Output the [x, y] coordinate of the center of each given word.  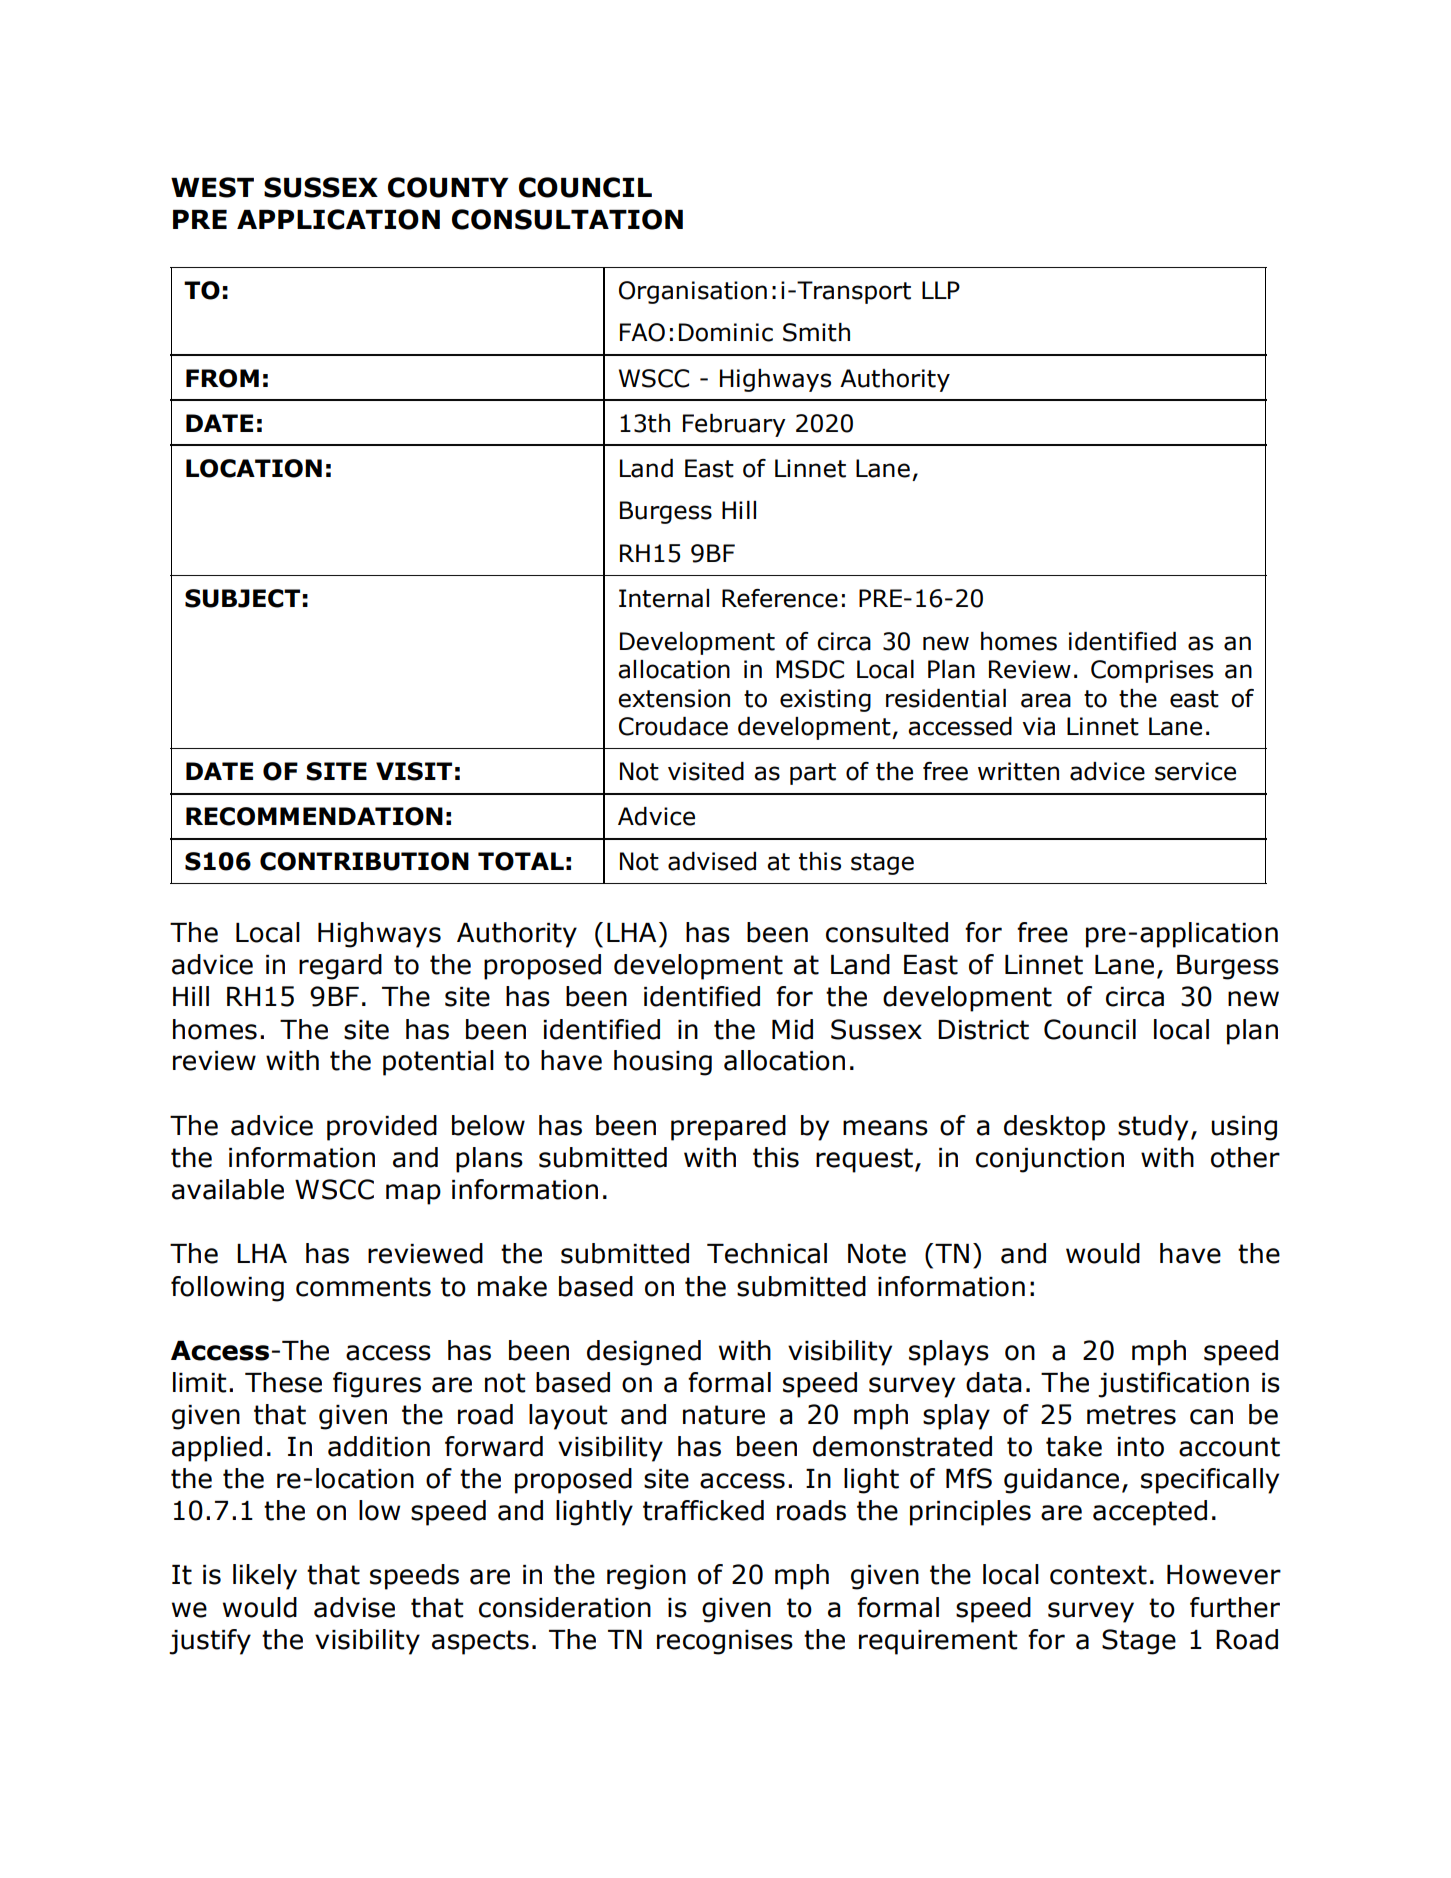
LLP [941, 290]
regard [340, 967]
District [983, 1030]
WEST [212, 187]
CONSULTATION [567, 219]
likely [265, 1577]
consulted [887, 932]
